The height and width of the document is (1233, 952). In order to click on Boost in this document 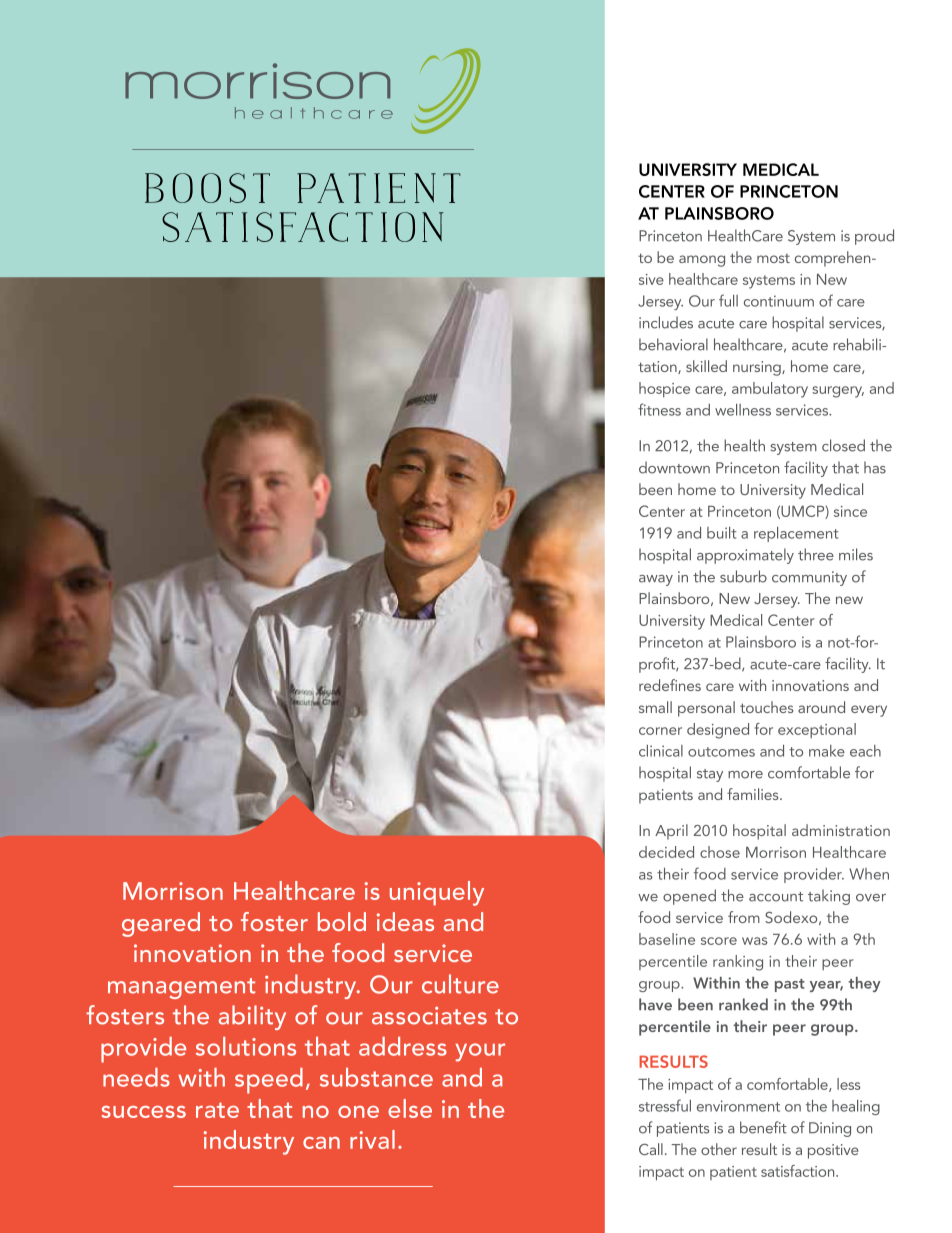, I will do `click(207, 188)`.
